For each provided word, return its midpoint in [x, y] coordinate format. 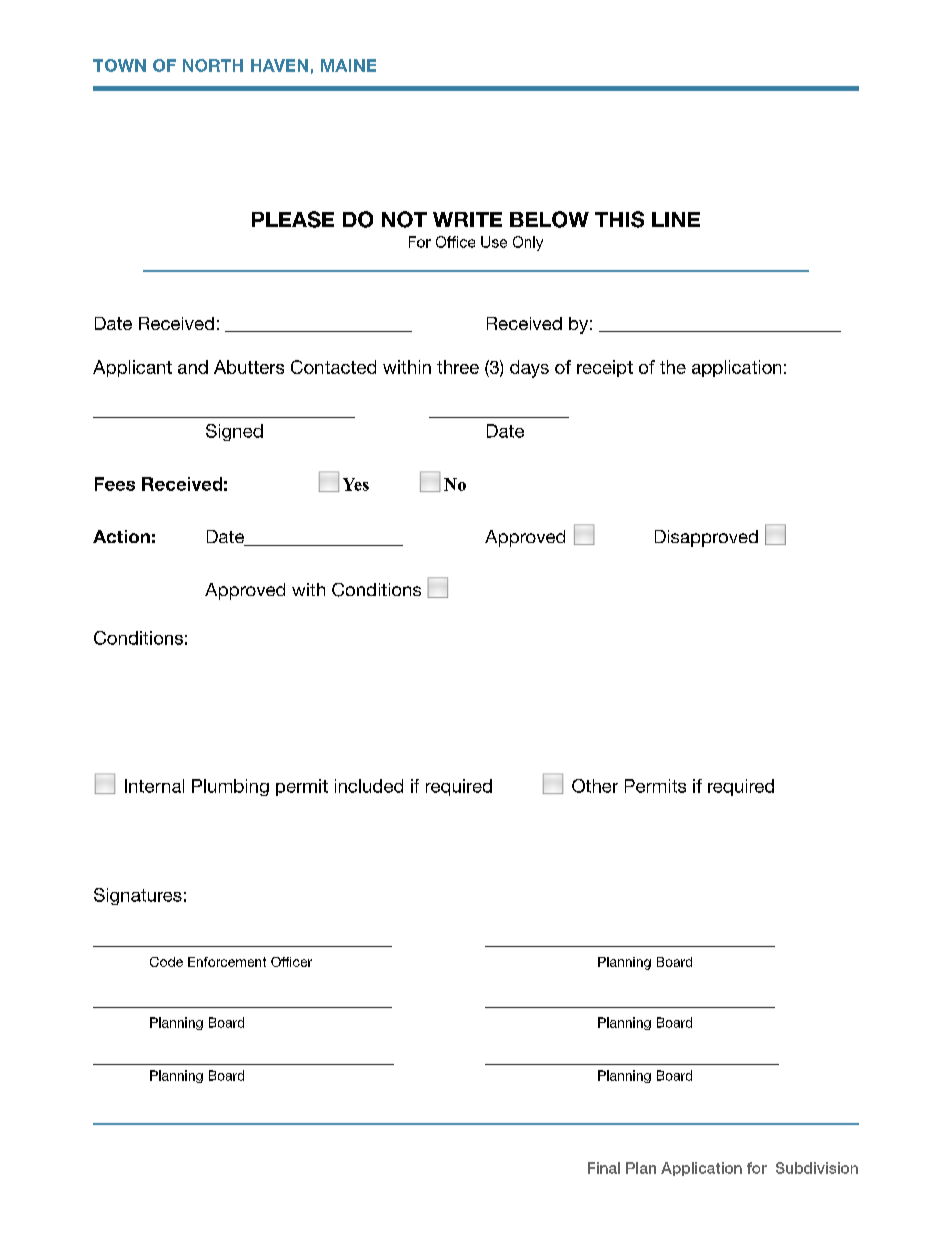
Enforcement [227, 962]
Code [166, 962]
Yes [356, 484]
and [193, 367]
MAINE [348, 65]
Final [604, 1168]
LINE [676, 219]
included [369, 786]
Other [595, 786]
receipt [605, 368]
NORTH [213, 65]
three [458, 367]
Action [121, 536]
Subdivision [817, 1168]
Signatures [138, 896]
